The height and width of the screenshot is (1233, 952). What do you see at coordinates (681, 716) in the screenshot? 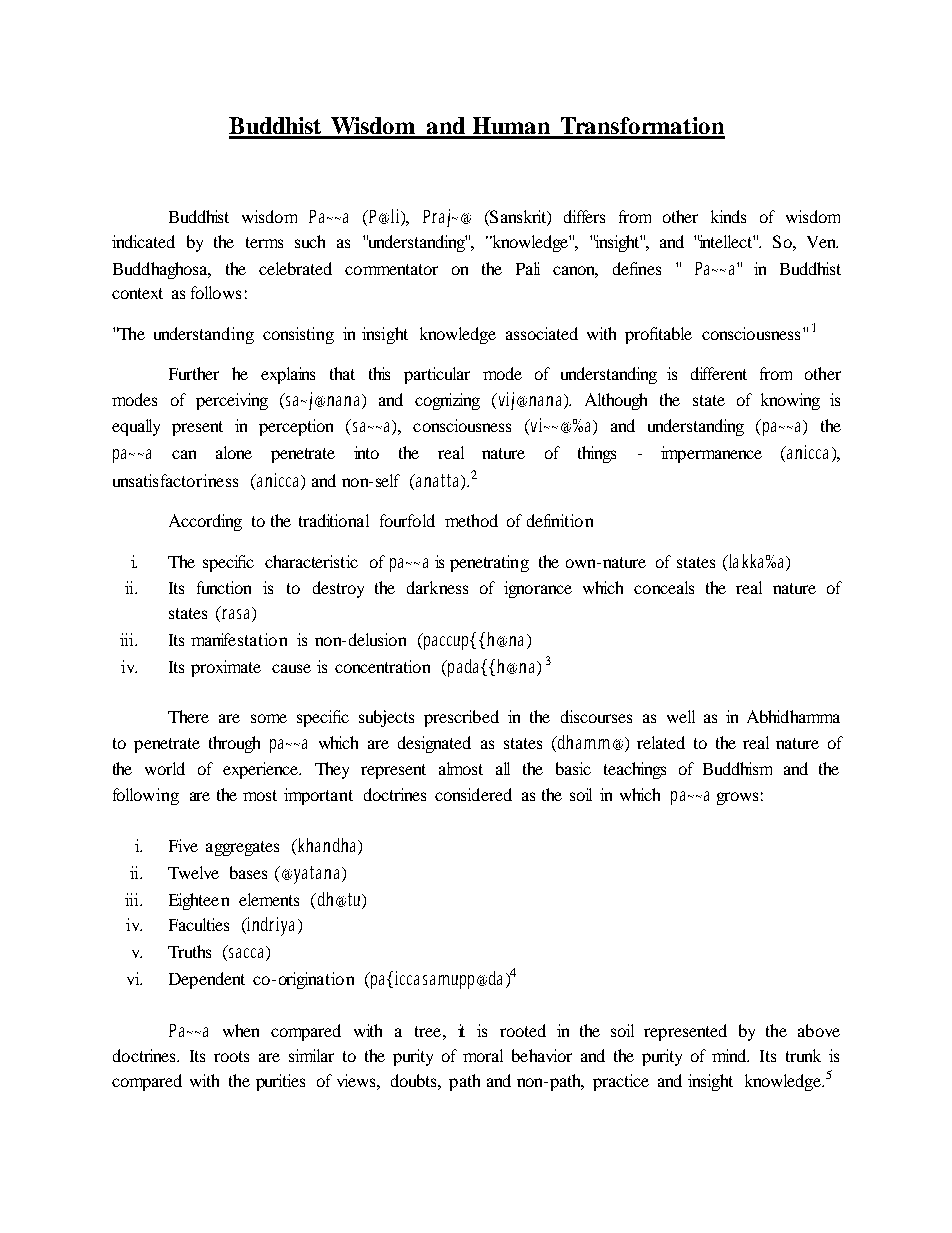
I see `well` at bounding box center [681, 716].
